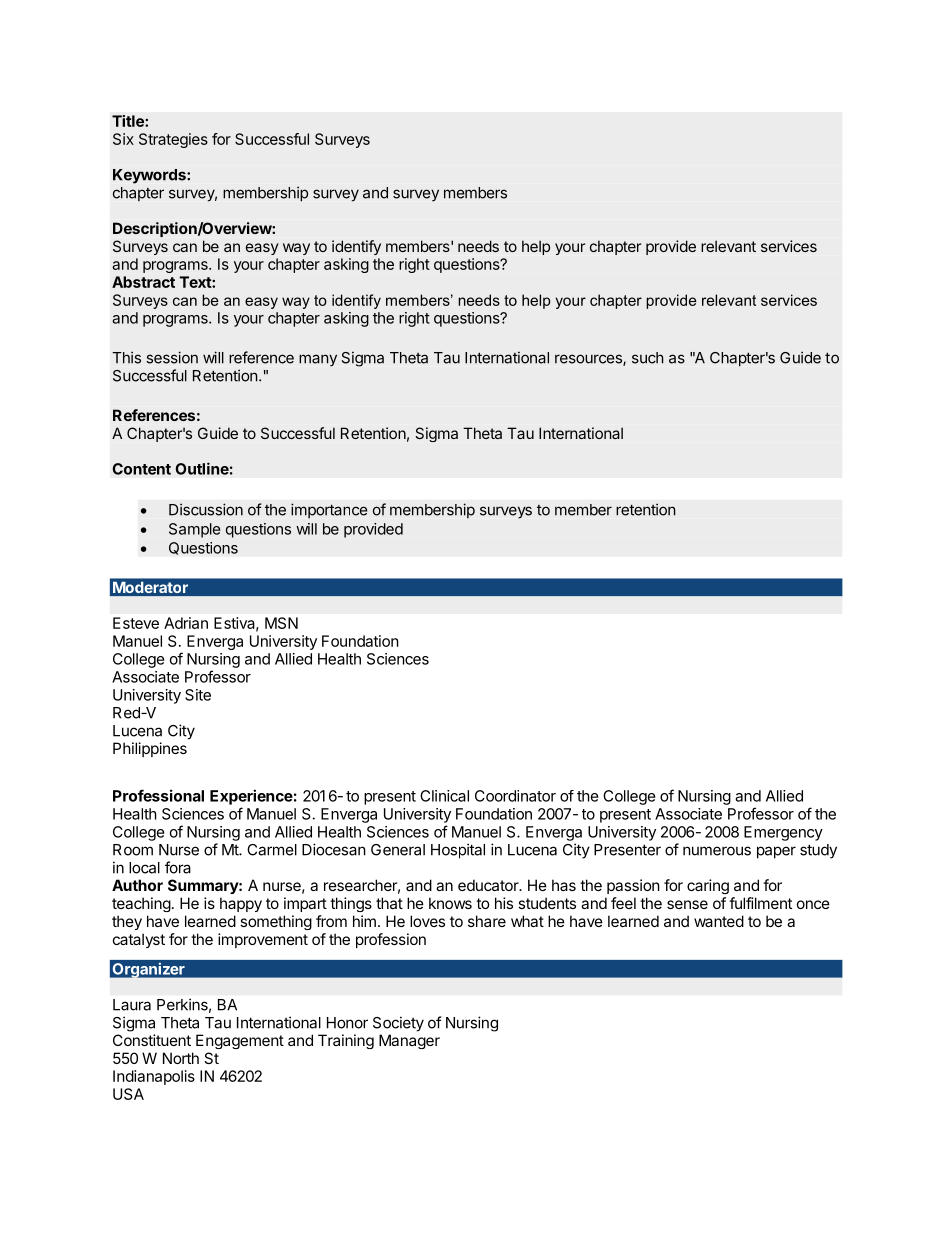 The image size is (952, 1233). Describe the element at coordinates (173, 140) in the image. I see `Strategies` at that location.
